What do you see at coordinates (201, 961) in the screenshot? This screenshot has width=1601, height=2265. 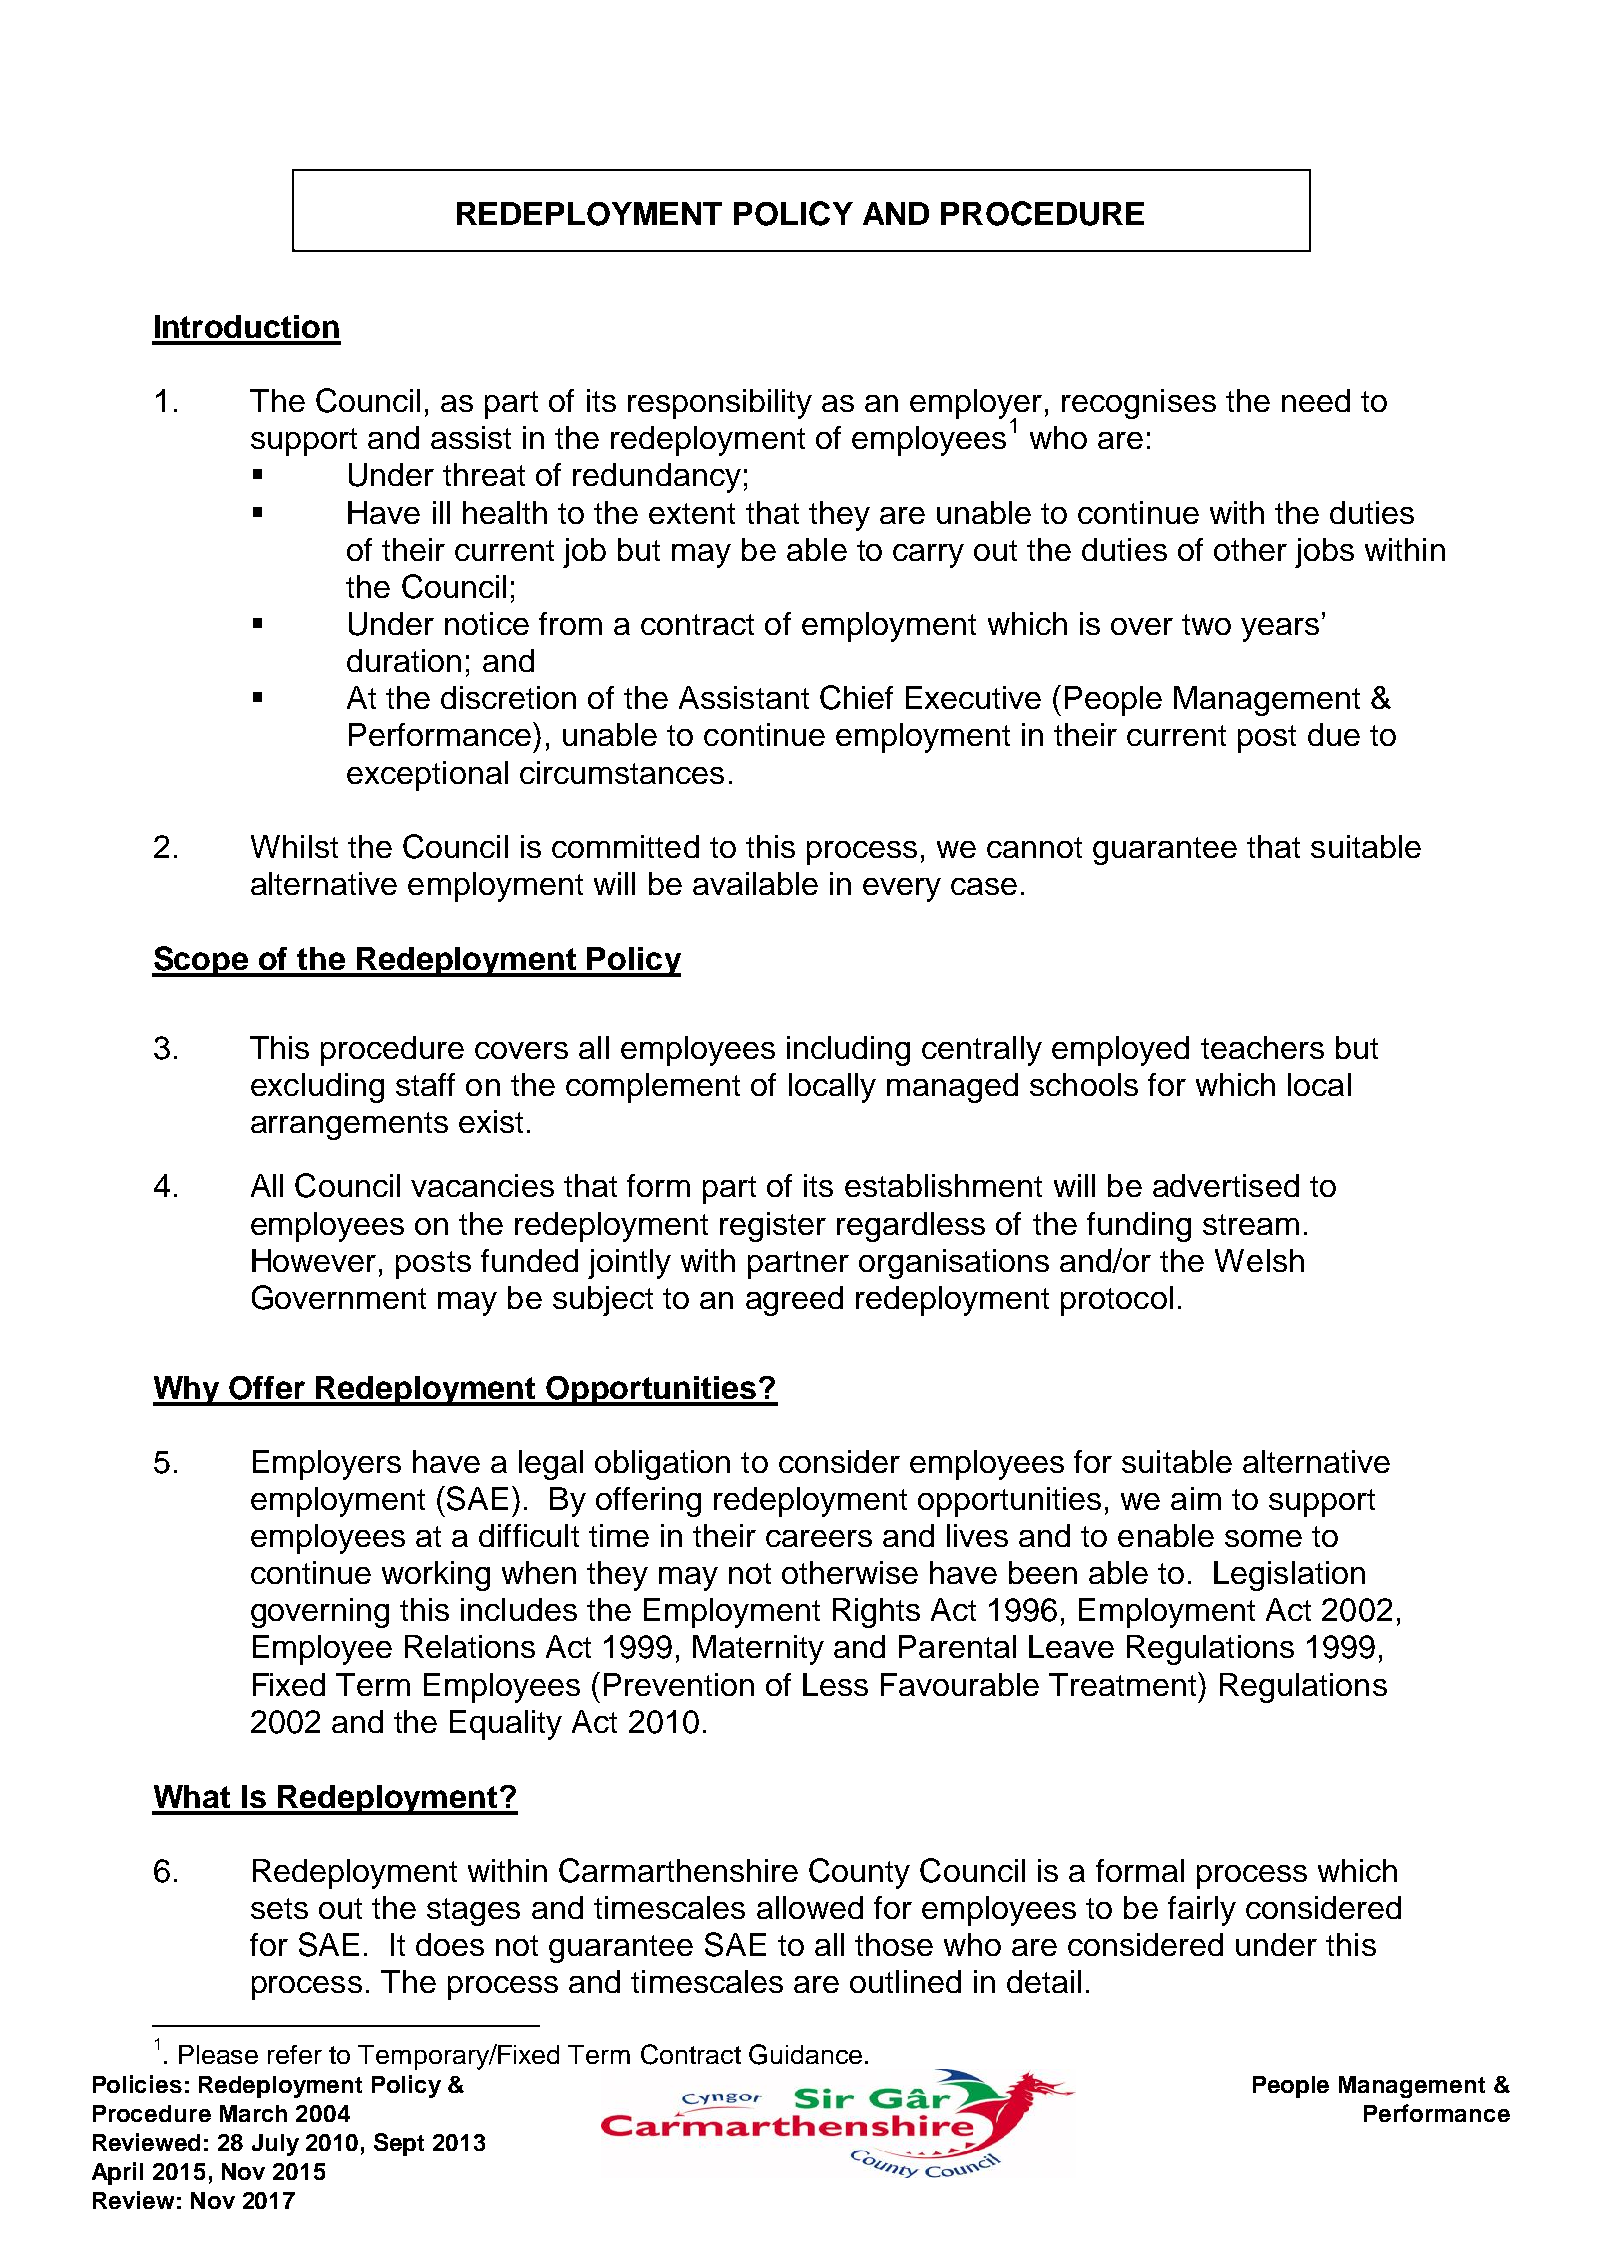 I see `Scope` at bounding box center [201, 961].
